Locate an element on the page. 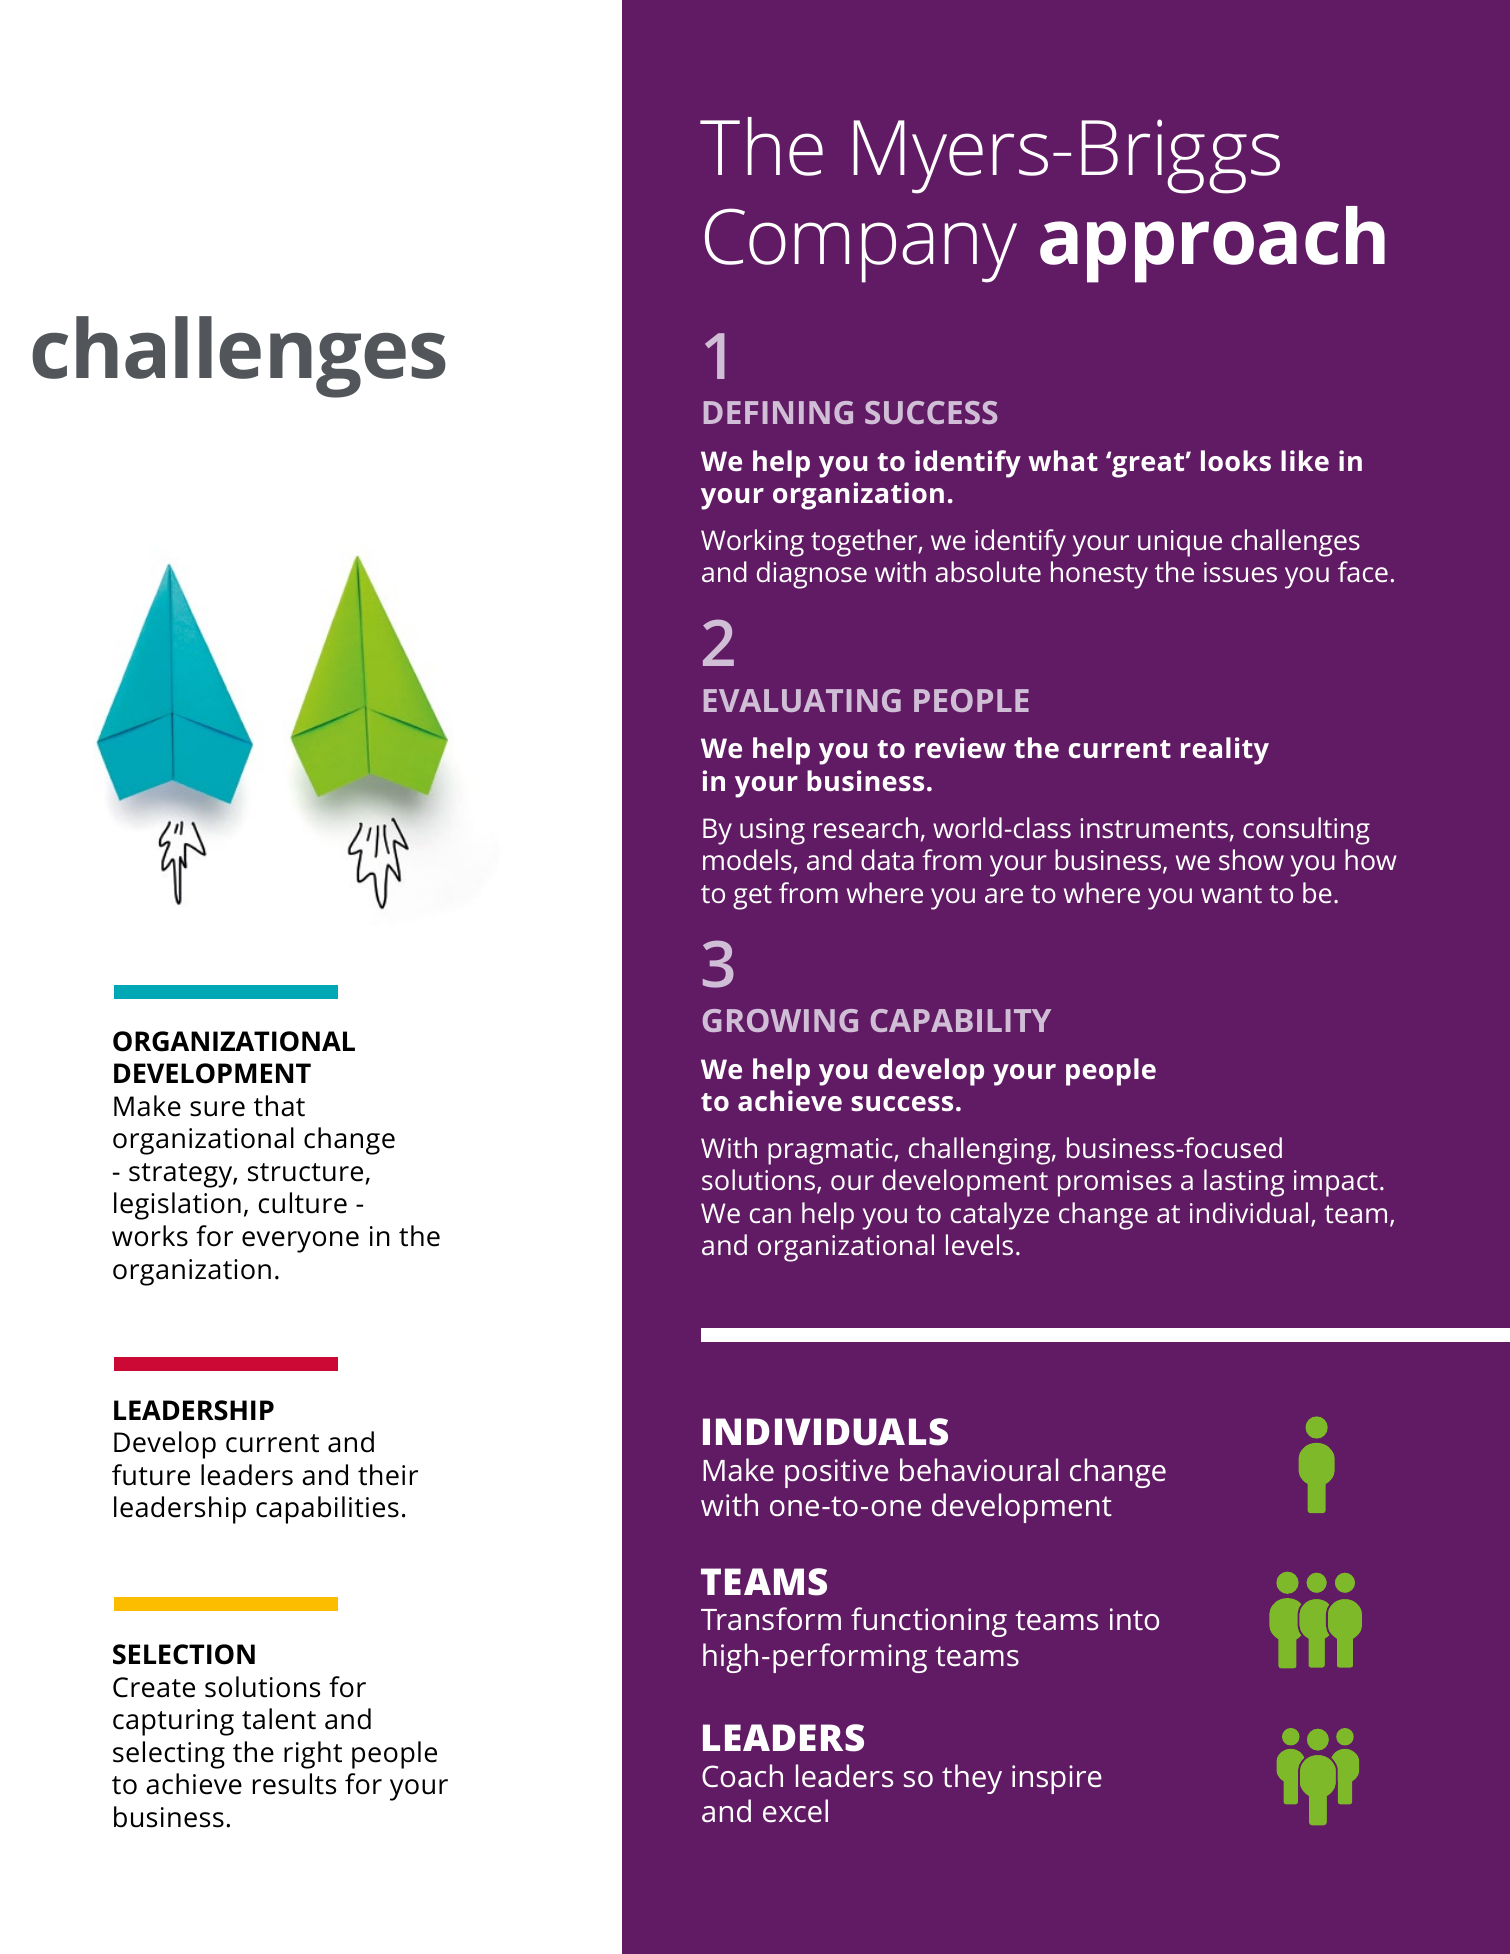 This page has width=1510, height=1954. right is located at coordinates (313, 1755).
